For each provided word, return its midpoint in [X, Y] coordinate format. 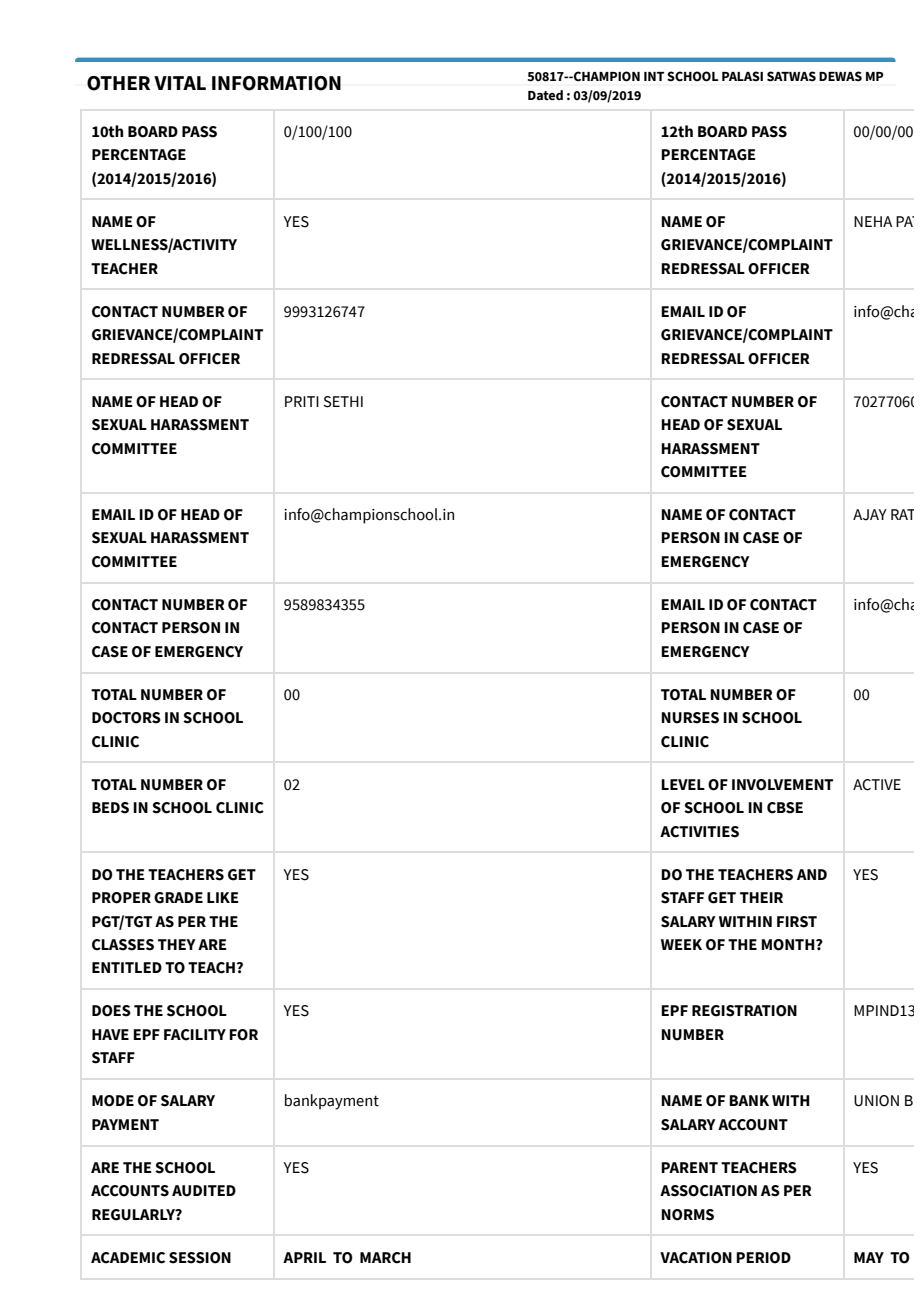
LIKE [223, 897]
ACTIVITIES [699, 832]
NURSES [690, 718]
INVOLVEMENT [782, 785]
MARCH [385, 1258]
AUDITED [204, 1191]
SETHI [343, 402]
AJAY [870, 515]
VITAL [180, 83]
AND [812, 874]
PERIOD [763, 1258]
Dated [545, 95]
